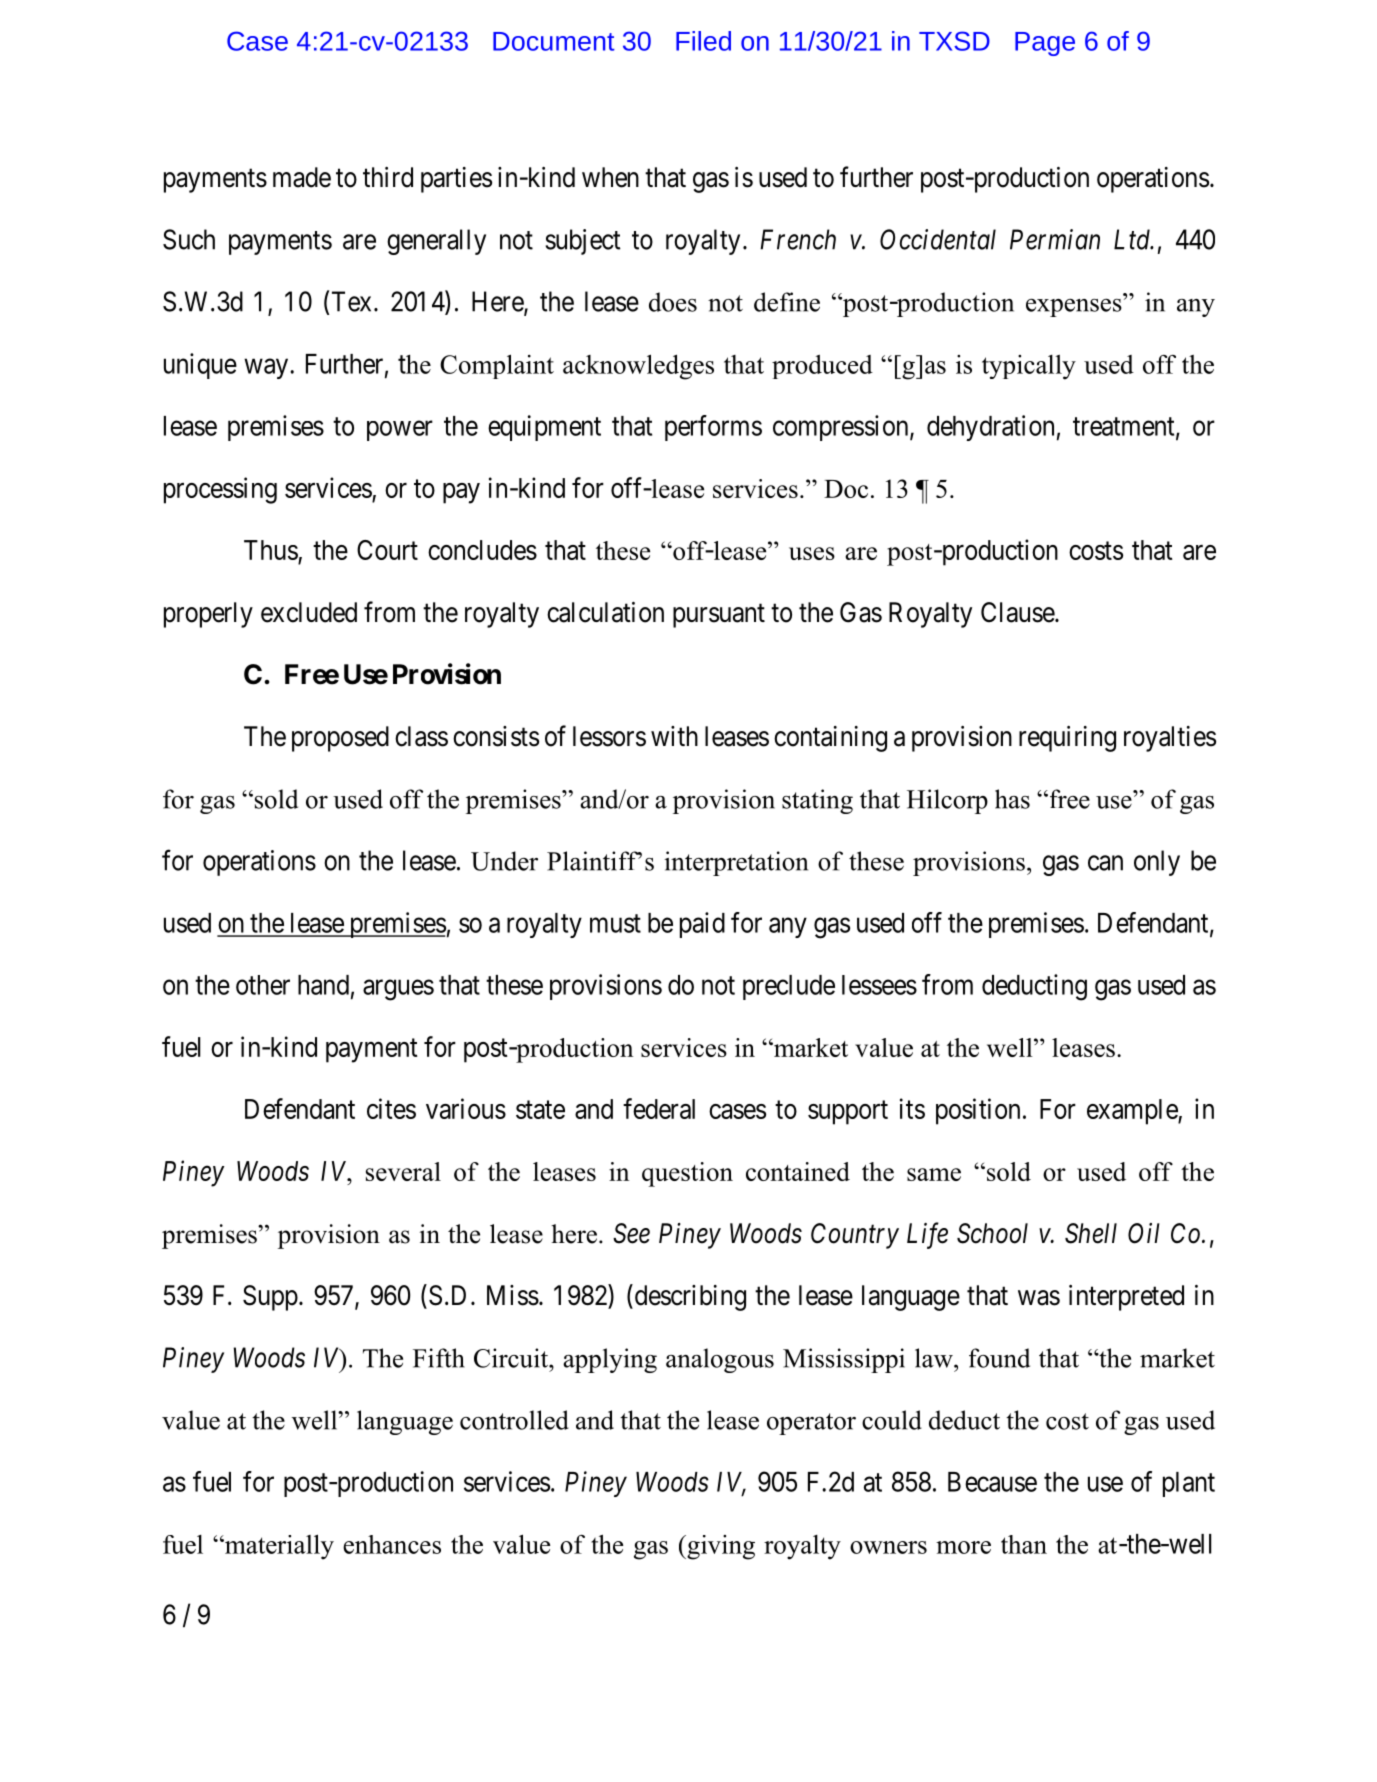 The width and height of the document is (1377, 1782). Describe the element at coordinates (302, 177) in the document. I see `made` at that location.
